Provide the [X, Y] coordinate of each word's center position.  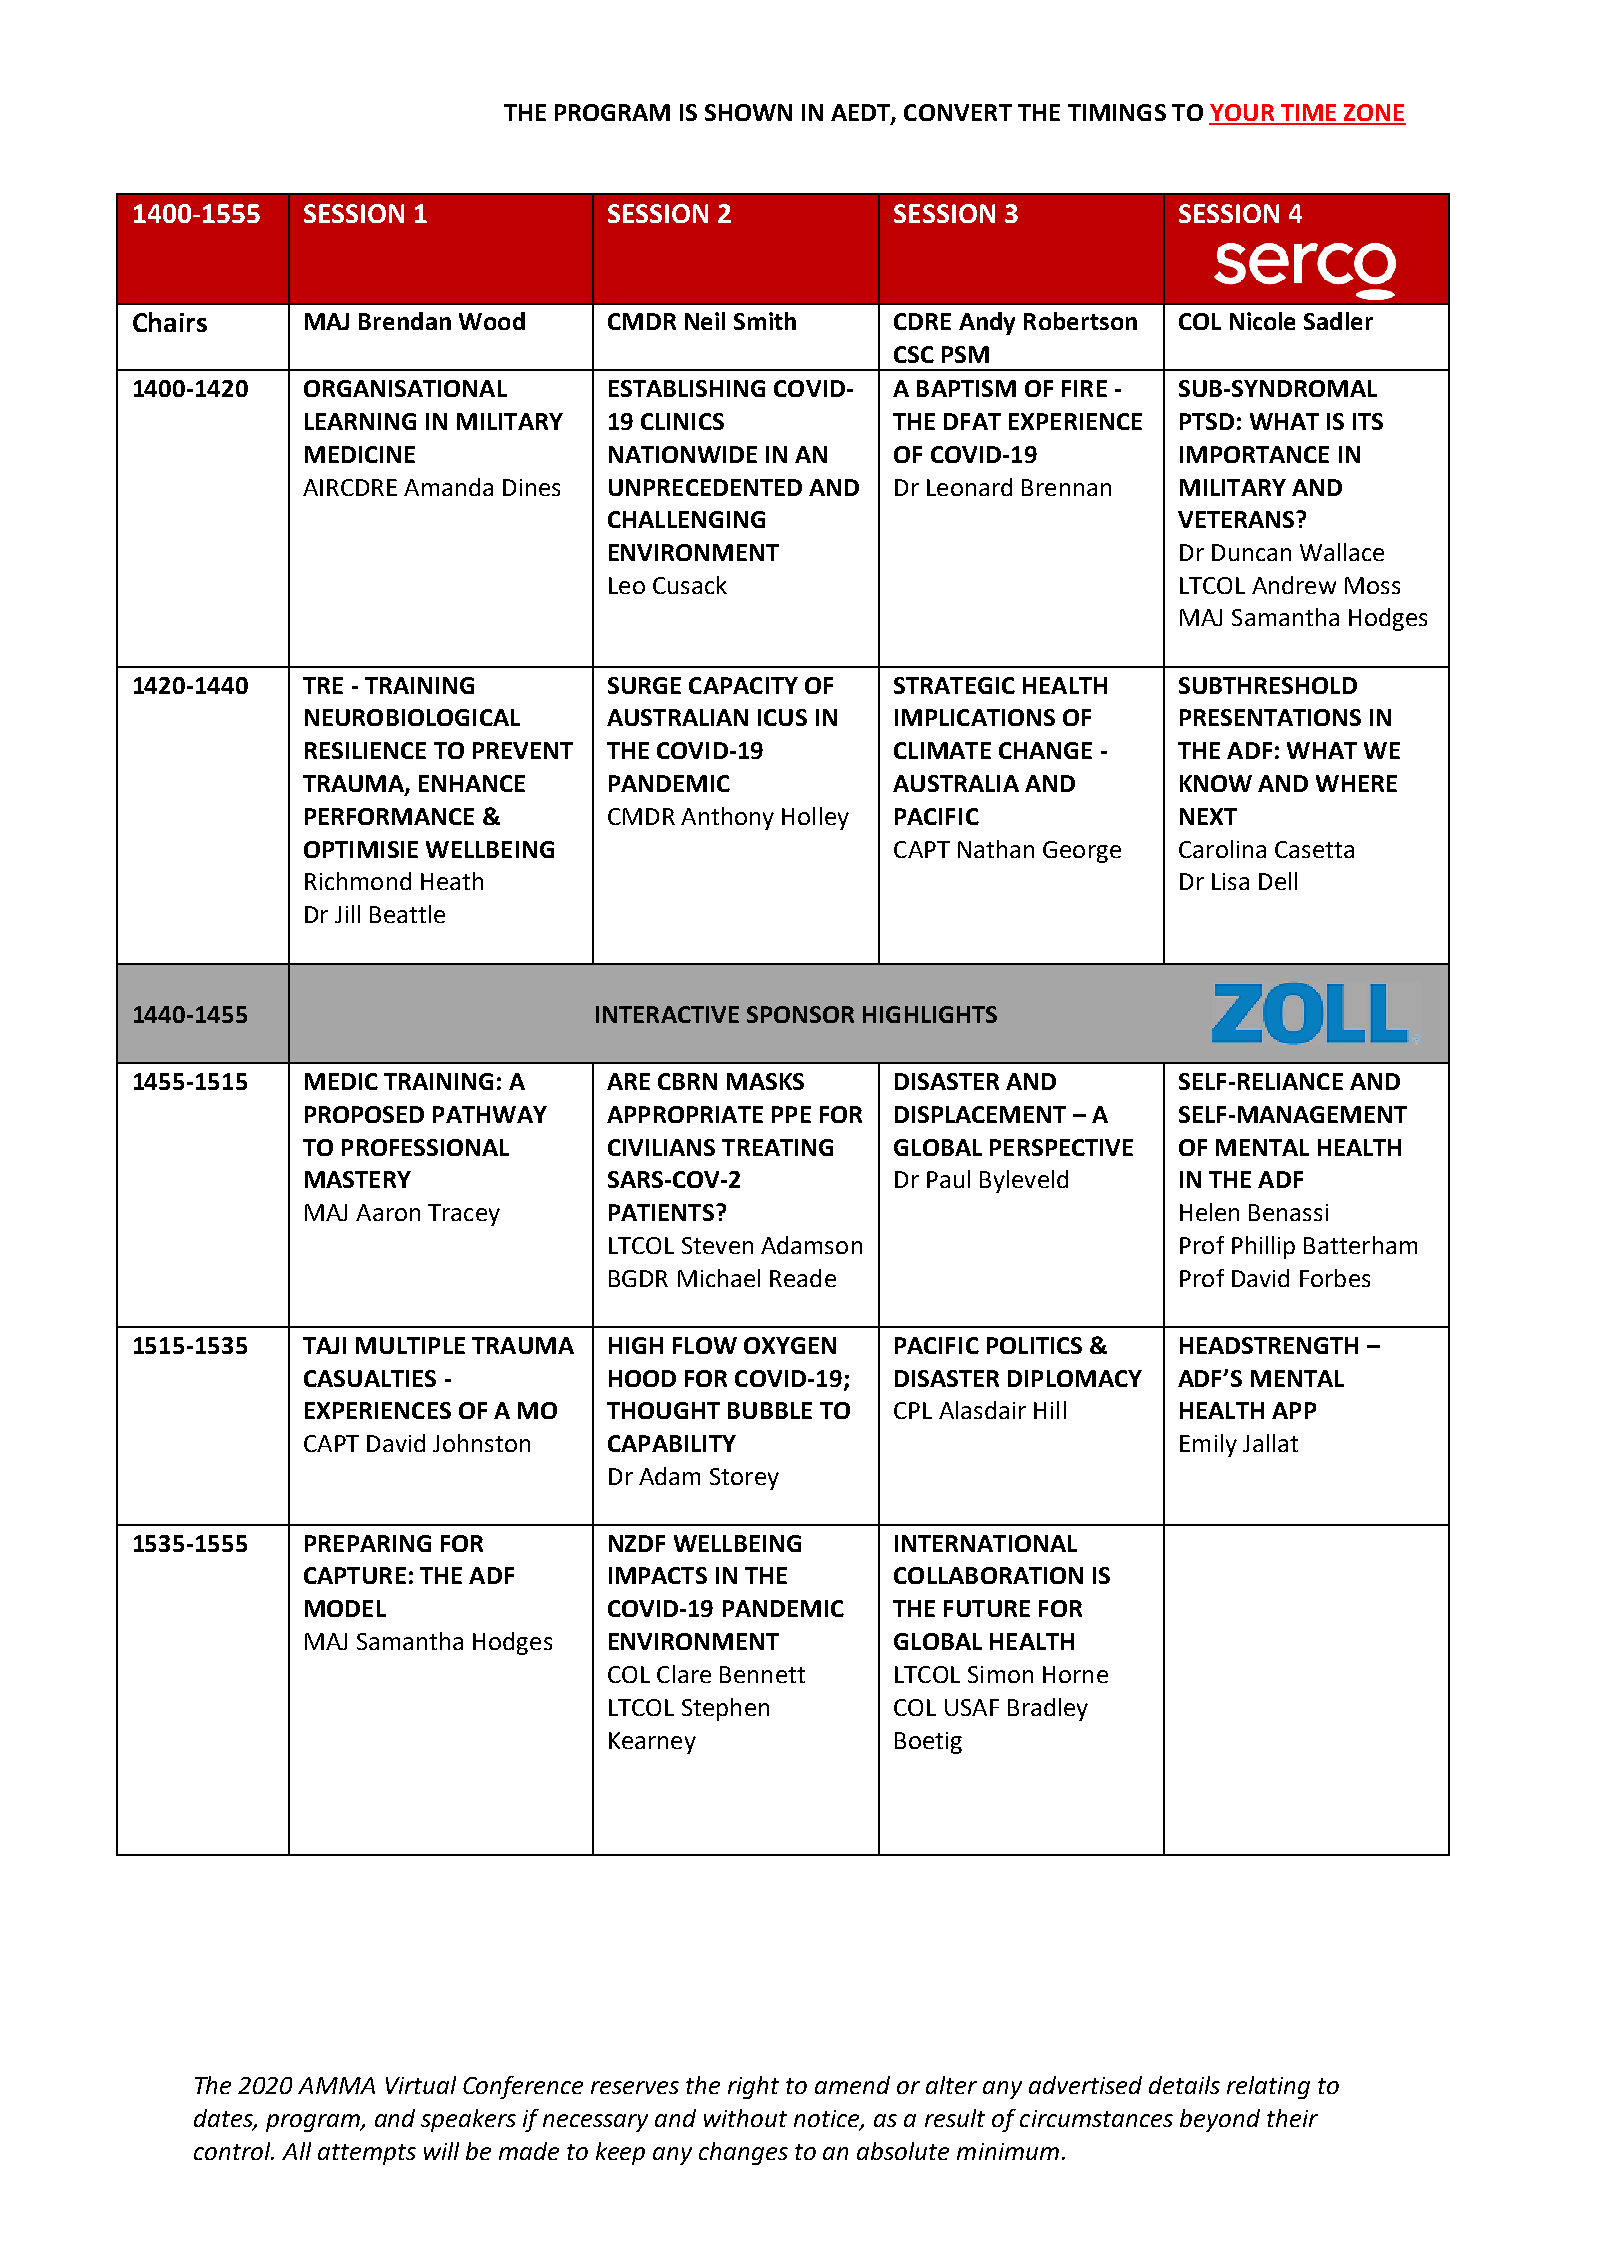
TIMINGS [1117, 112]
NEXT [1208, 816]
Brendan [405, 321]
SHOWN [748, 112]
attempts [367, 2154]
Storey [744, 1479]
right [753, 2087]
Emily [1208, 1445]
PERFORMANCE [389, 816]
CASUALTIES [370, 1378]
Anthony [727, 818]
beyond [1220, 2120]
